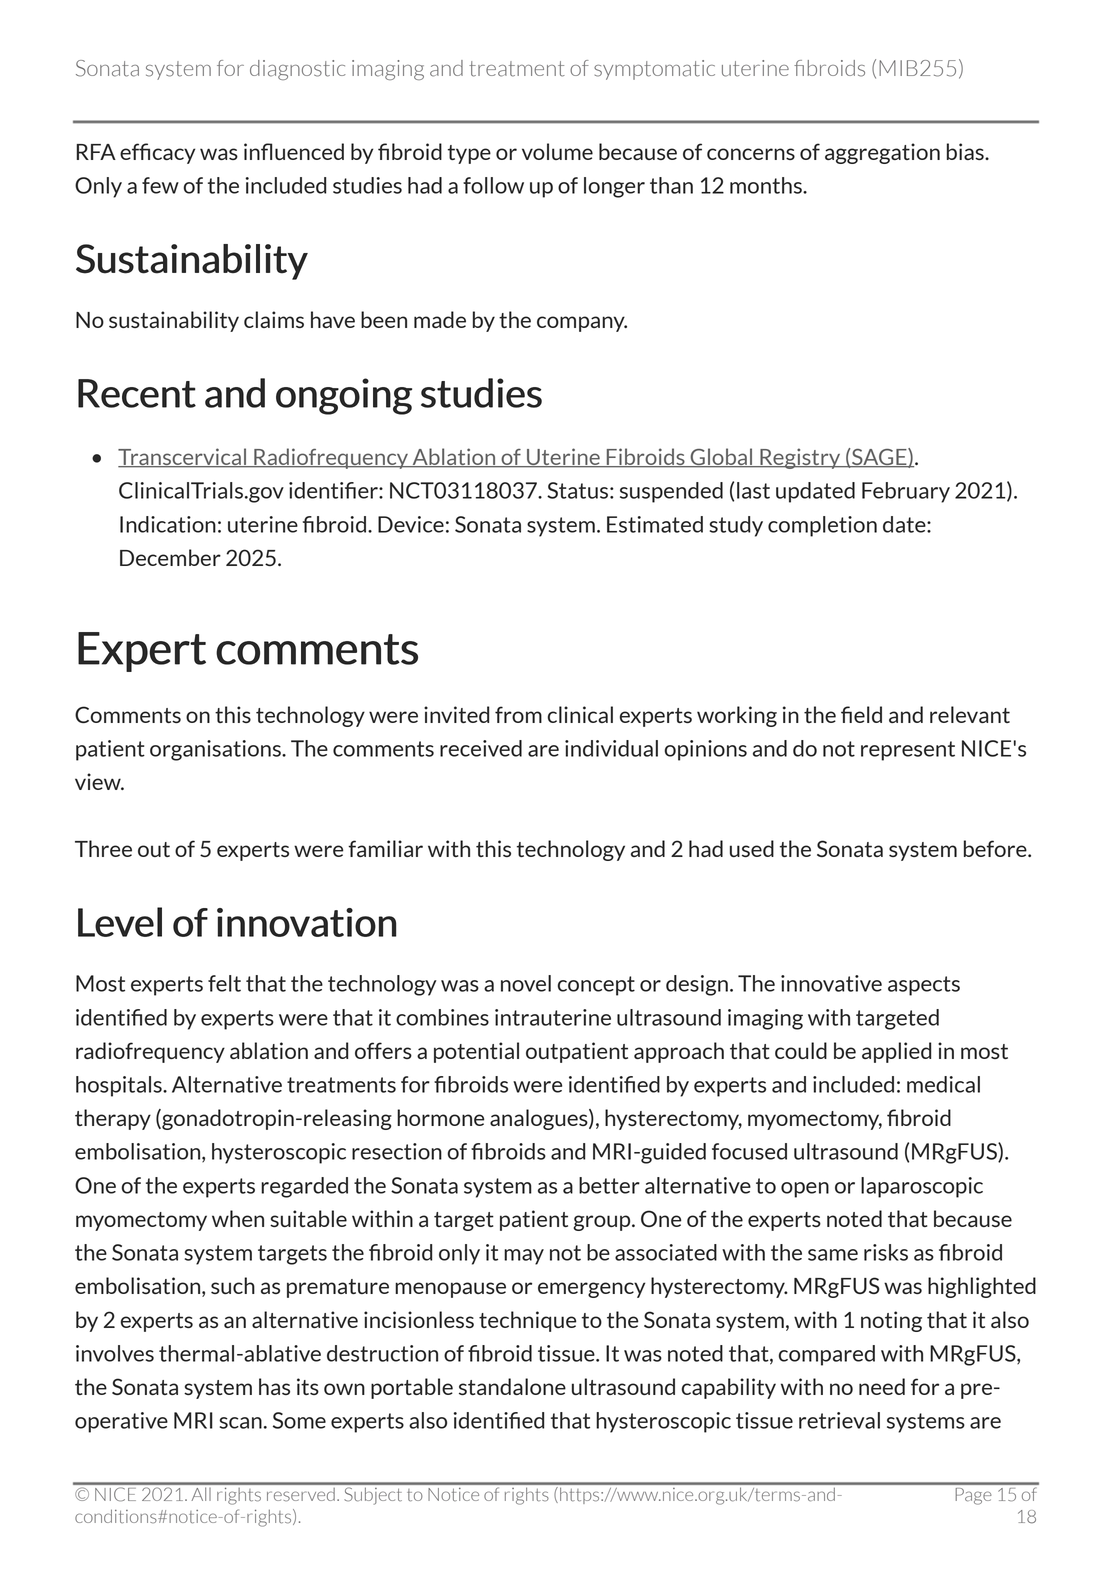 Image resolution: width=1112 pixels, height=1572 pixels. What do you see at coordinates (137, 393) in the page?
I see `Recent` at bounding box center [137, 393].
